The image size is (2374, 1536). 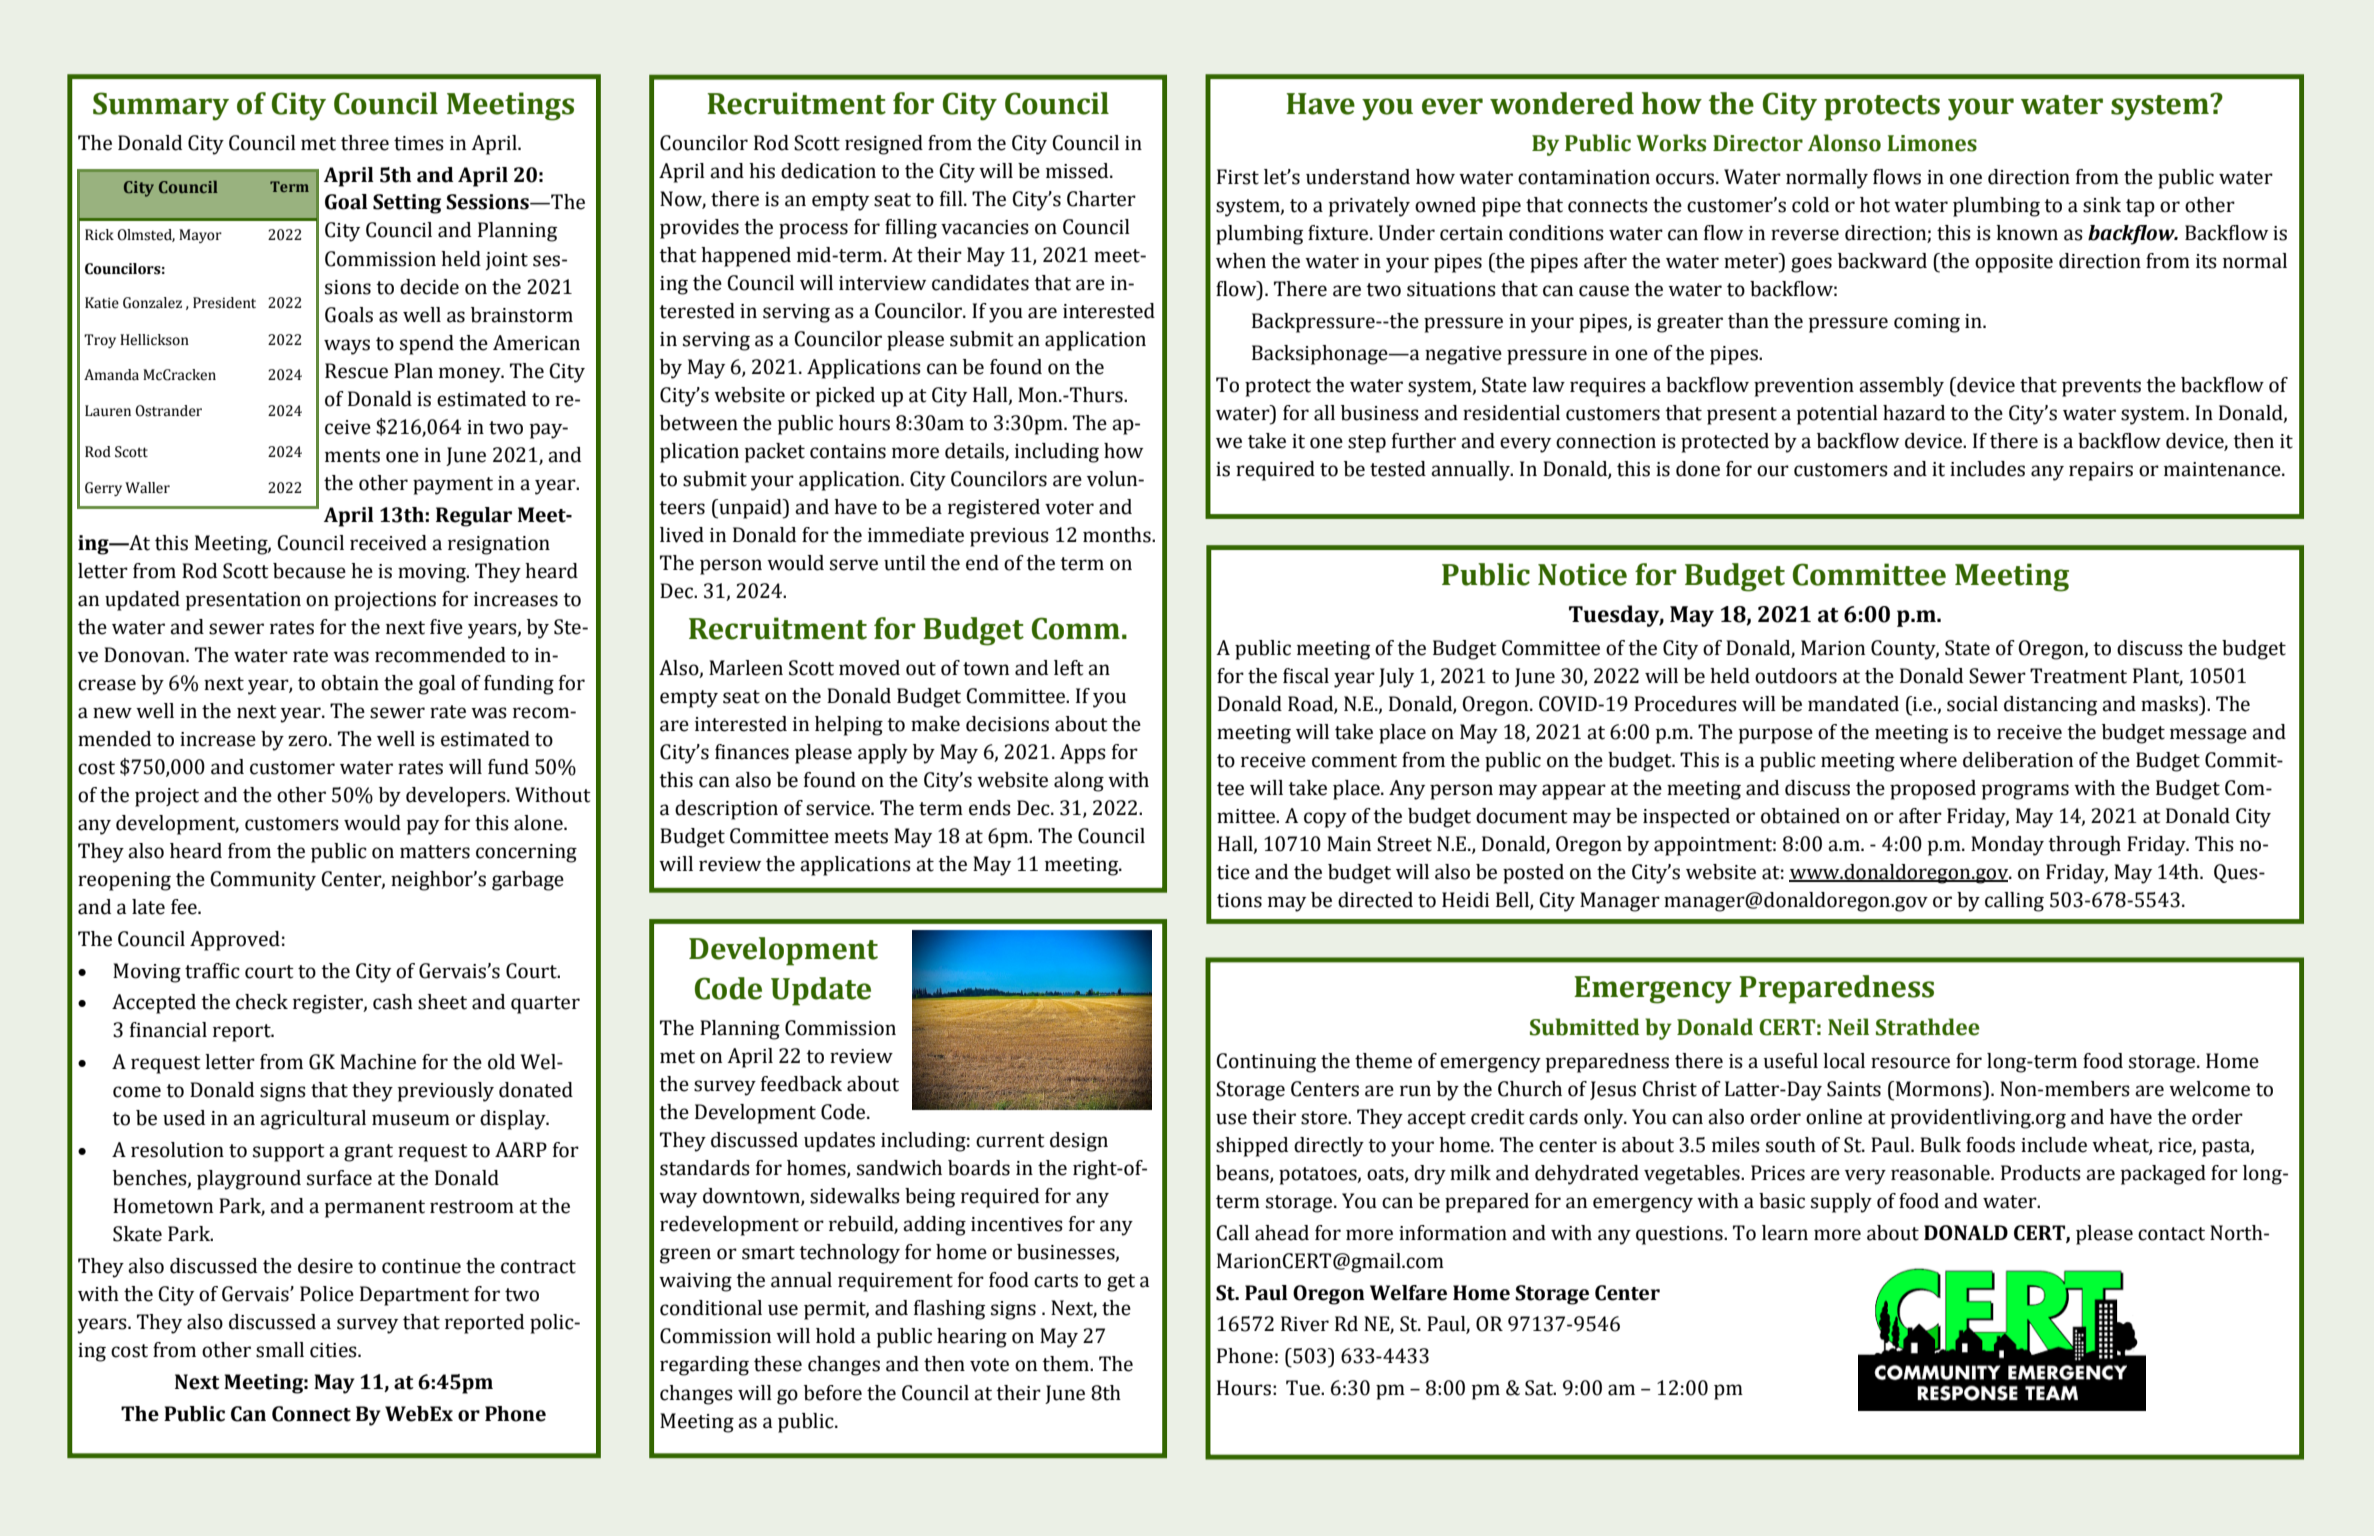 What do you see at coordinates (1540, 1388) in the screenshot?
I see `Sat` at bounding box center [1540, 1388].
